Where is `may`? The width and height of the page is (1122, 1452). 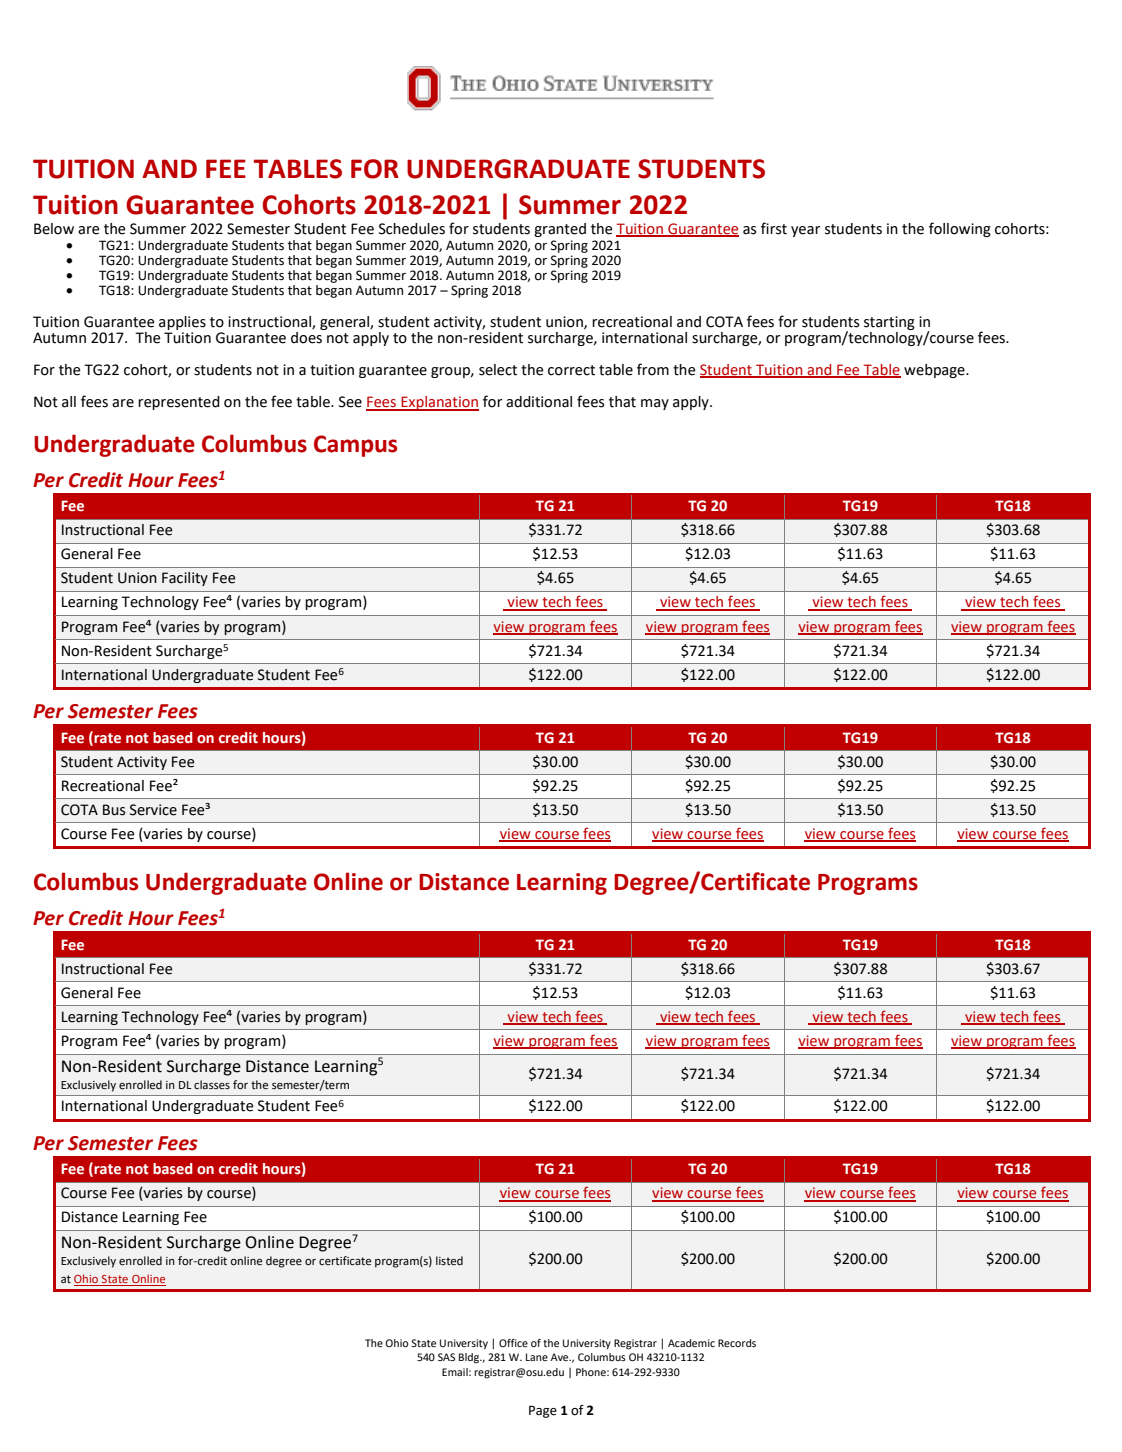
may is located at coordinates (655, 404).
